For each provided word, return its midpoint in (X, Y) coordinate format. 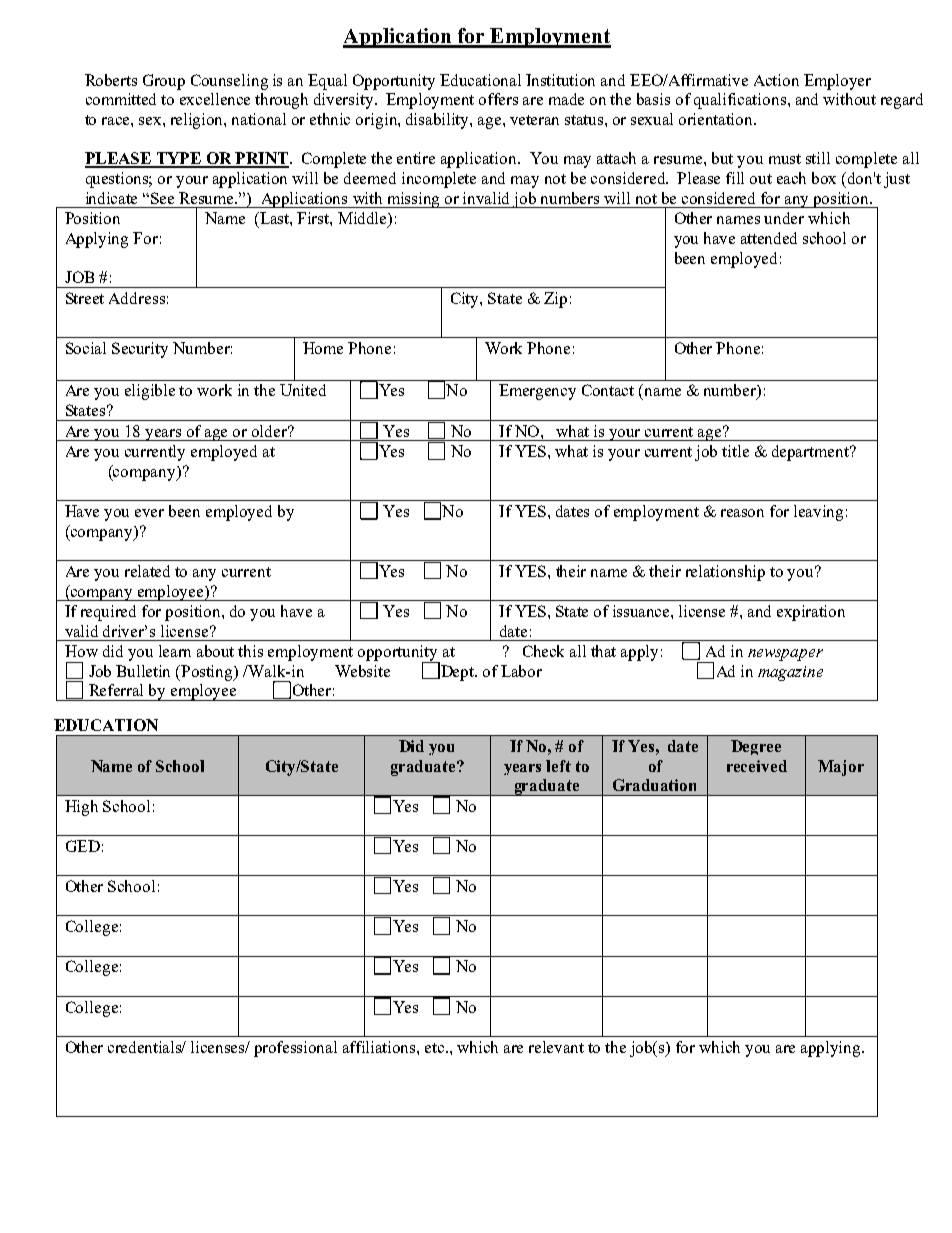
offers (498, 99)
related (147, 571)
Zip (555, 300)
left (558, 766)
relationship (725, 573)
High (81, 808)
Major (841, 768)
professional (295, 1049)
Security (140, 350)
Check (543, 651)
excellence (215, 99)
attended (769, 238)
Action (776, 80)
